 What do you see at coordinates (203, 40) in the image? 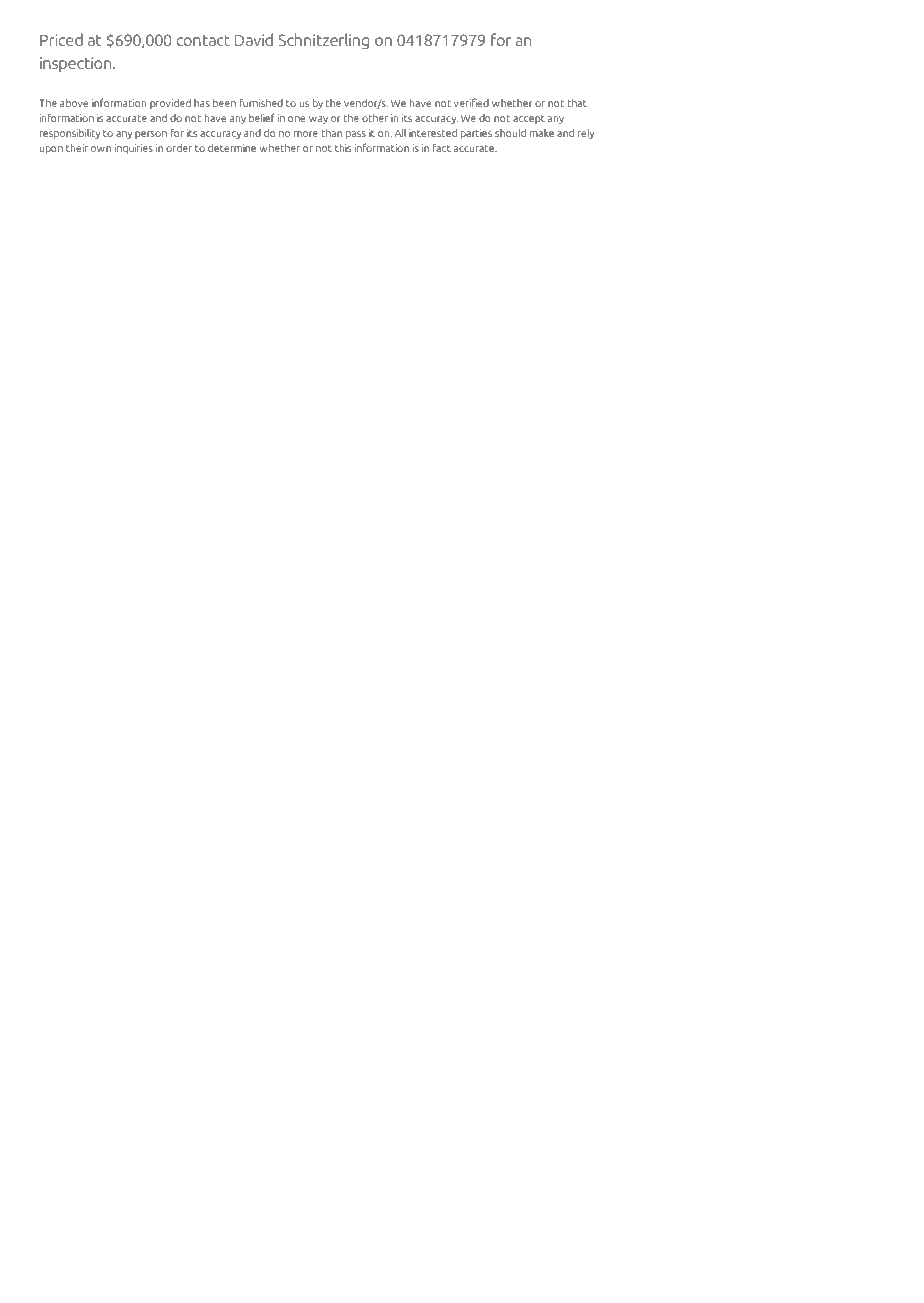
I see `contact` at bounding box center [203, 40].
